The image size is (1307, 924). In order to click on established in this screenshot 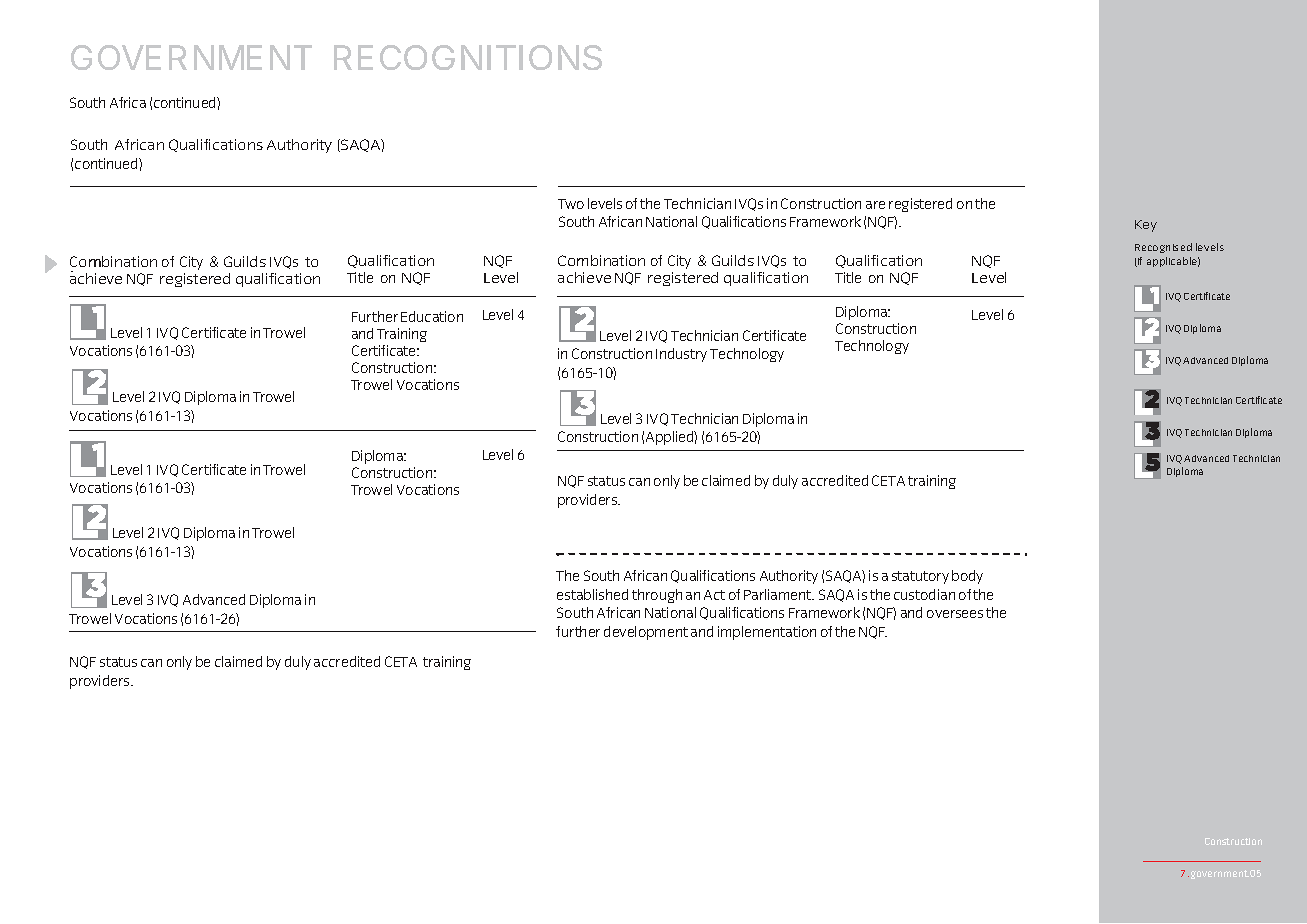, I will do `click(592, 594)`.
